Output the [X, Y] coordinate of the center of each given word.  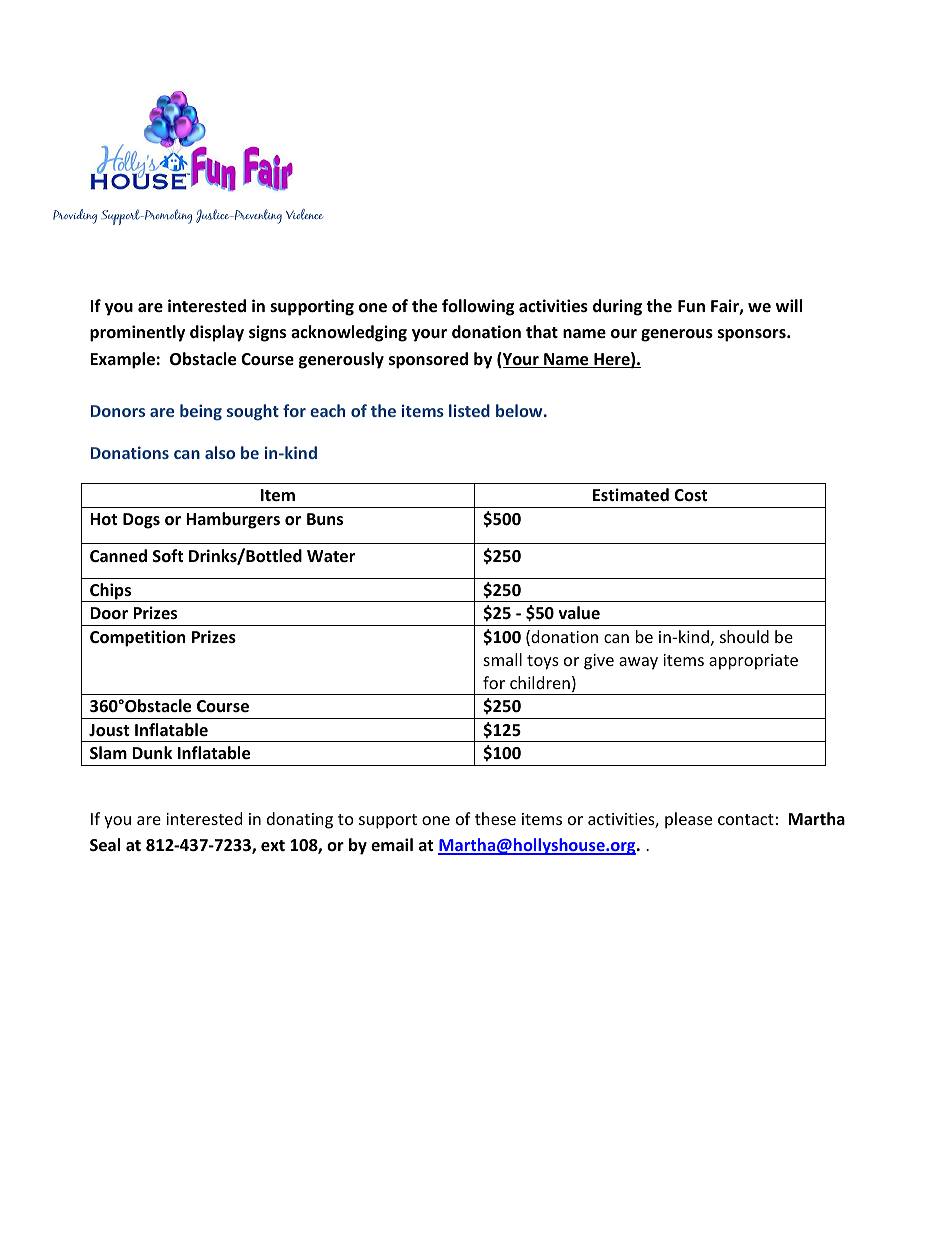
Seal [105, 845]
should [744, 636]
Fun [691, 306]
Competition [137, 638]
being [201, 412]
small [503, 659]
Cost [690, 495]
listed [469, 410]
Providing [75, 216]
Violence [304, 214]
